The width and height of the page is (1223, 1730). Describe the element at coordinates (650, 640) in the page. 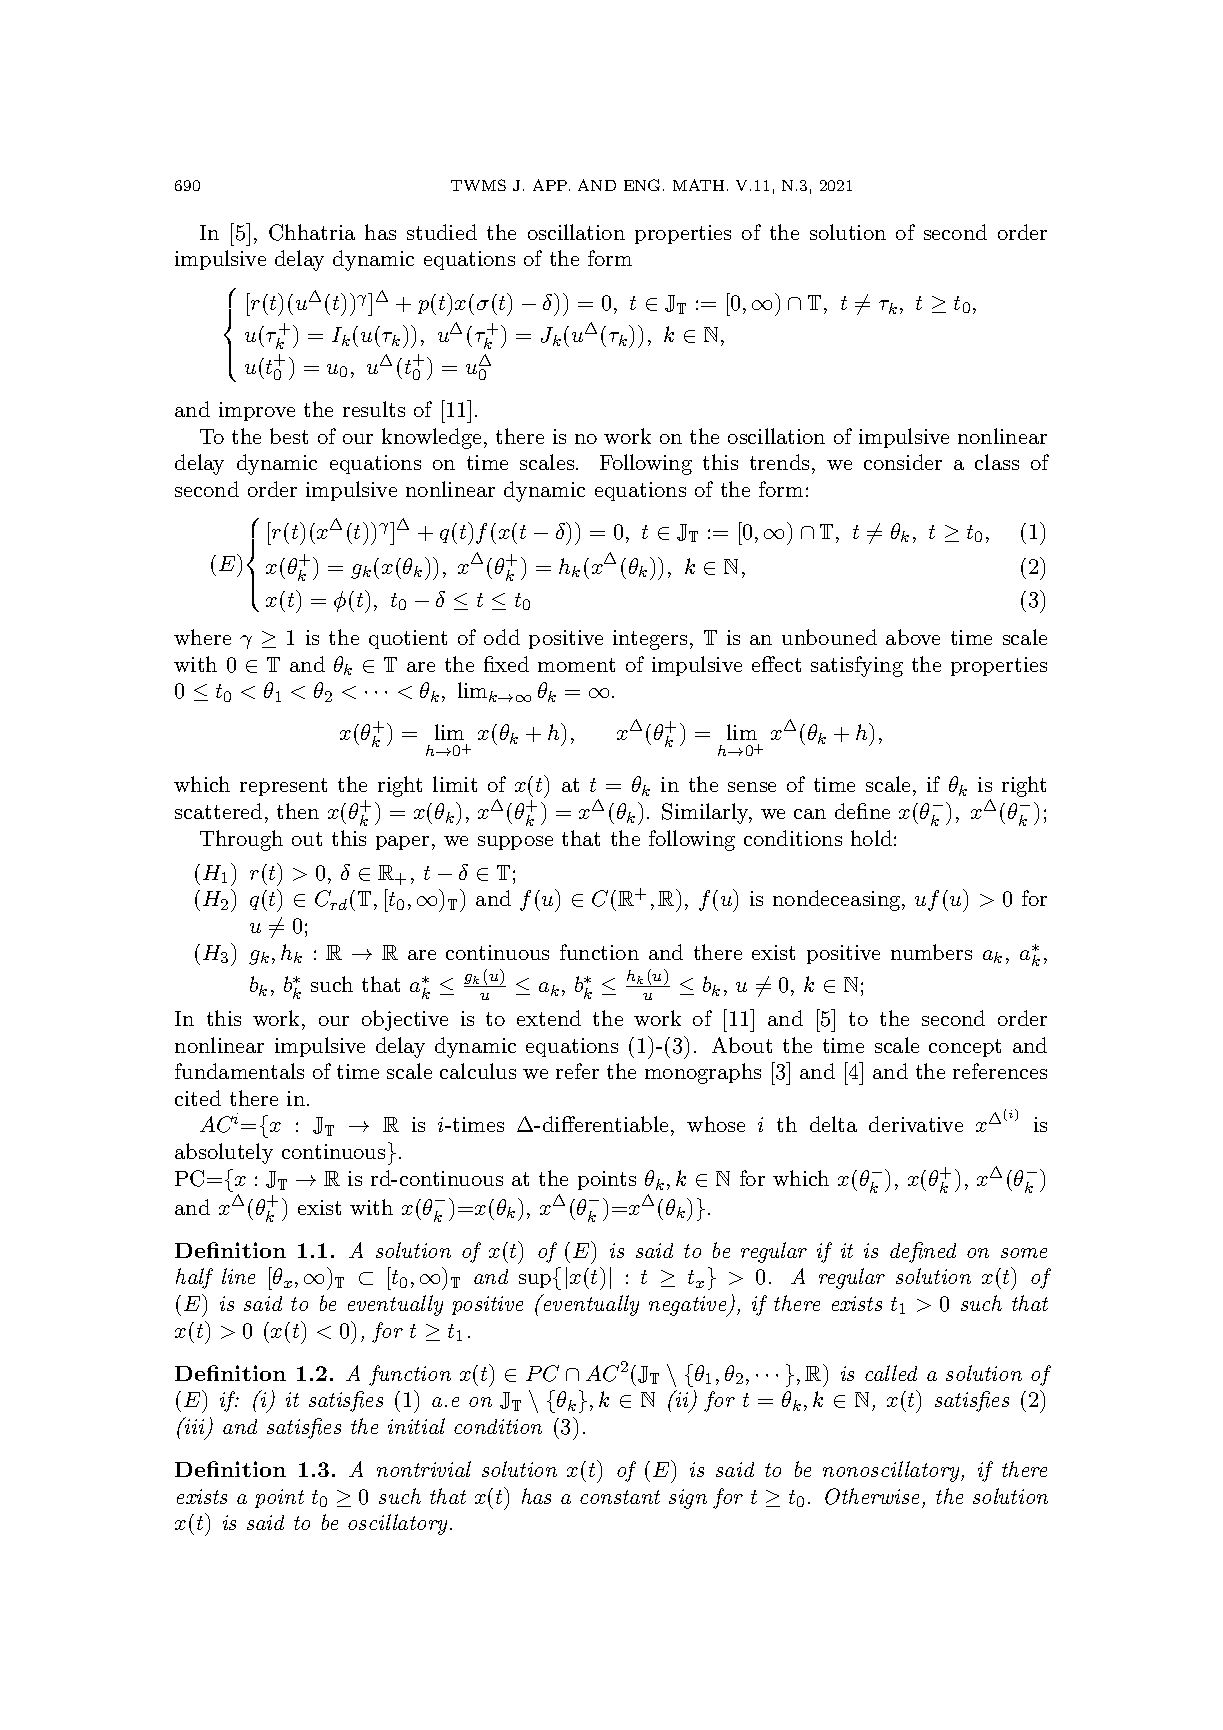

I see `integers` at that location.
